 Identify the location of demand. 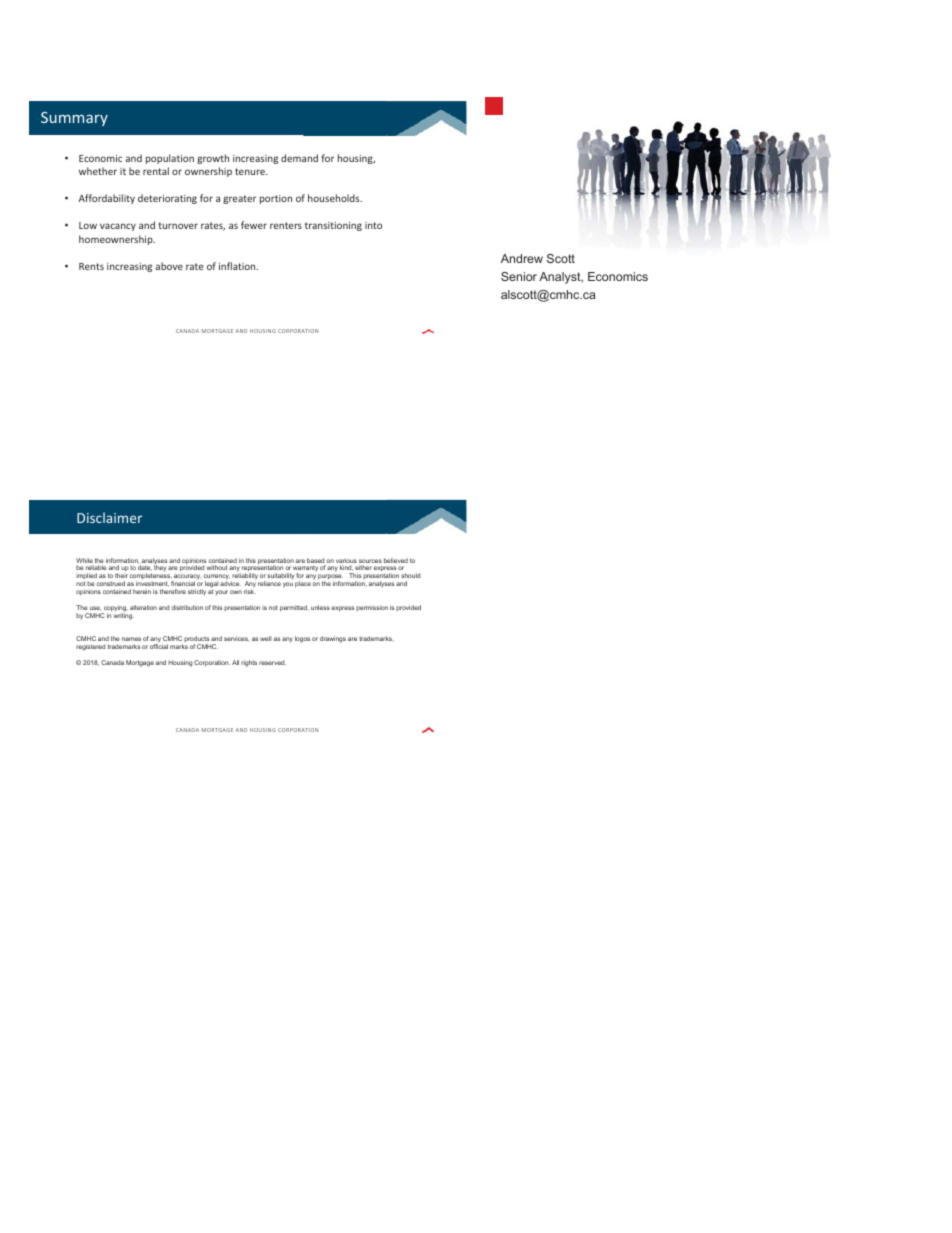
(299, 158).
